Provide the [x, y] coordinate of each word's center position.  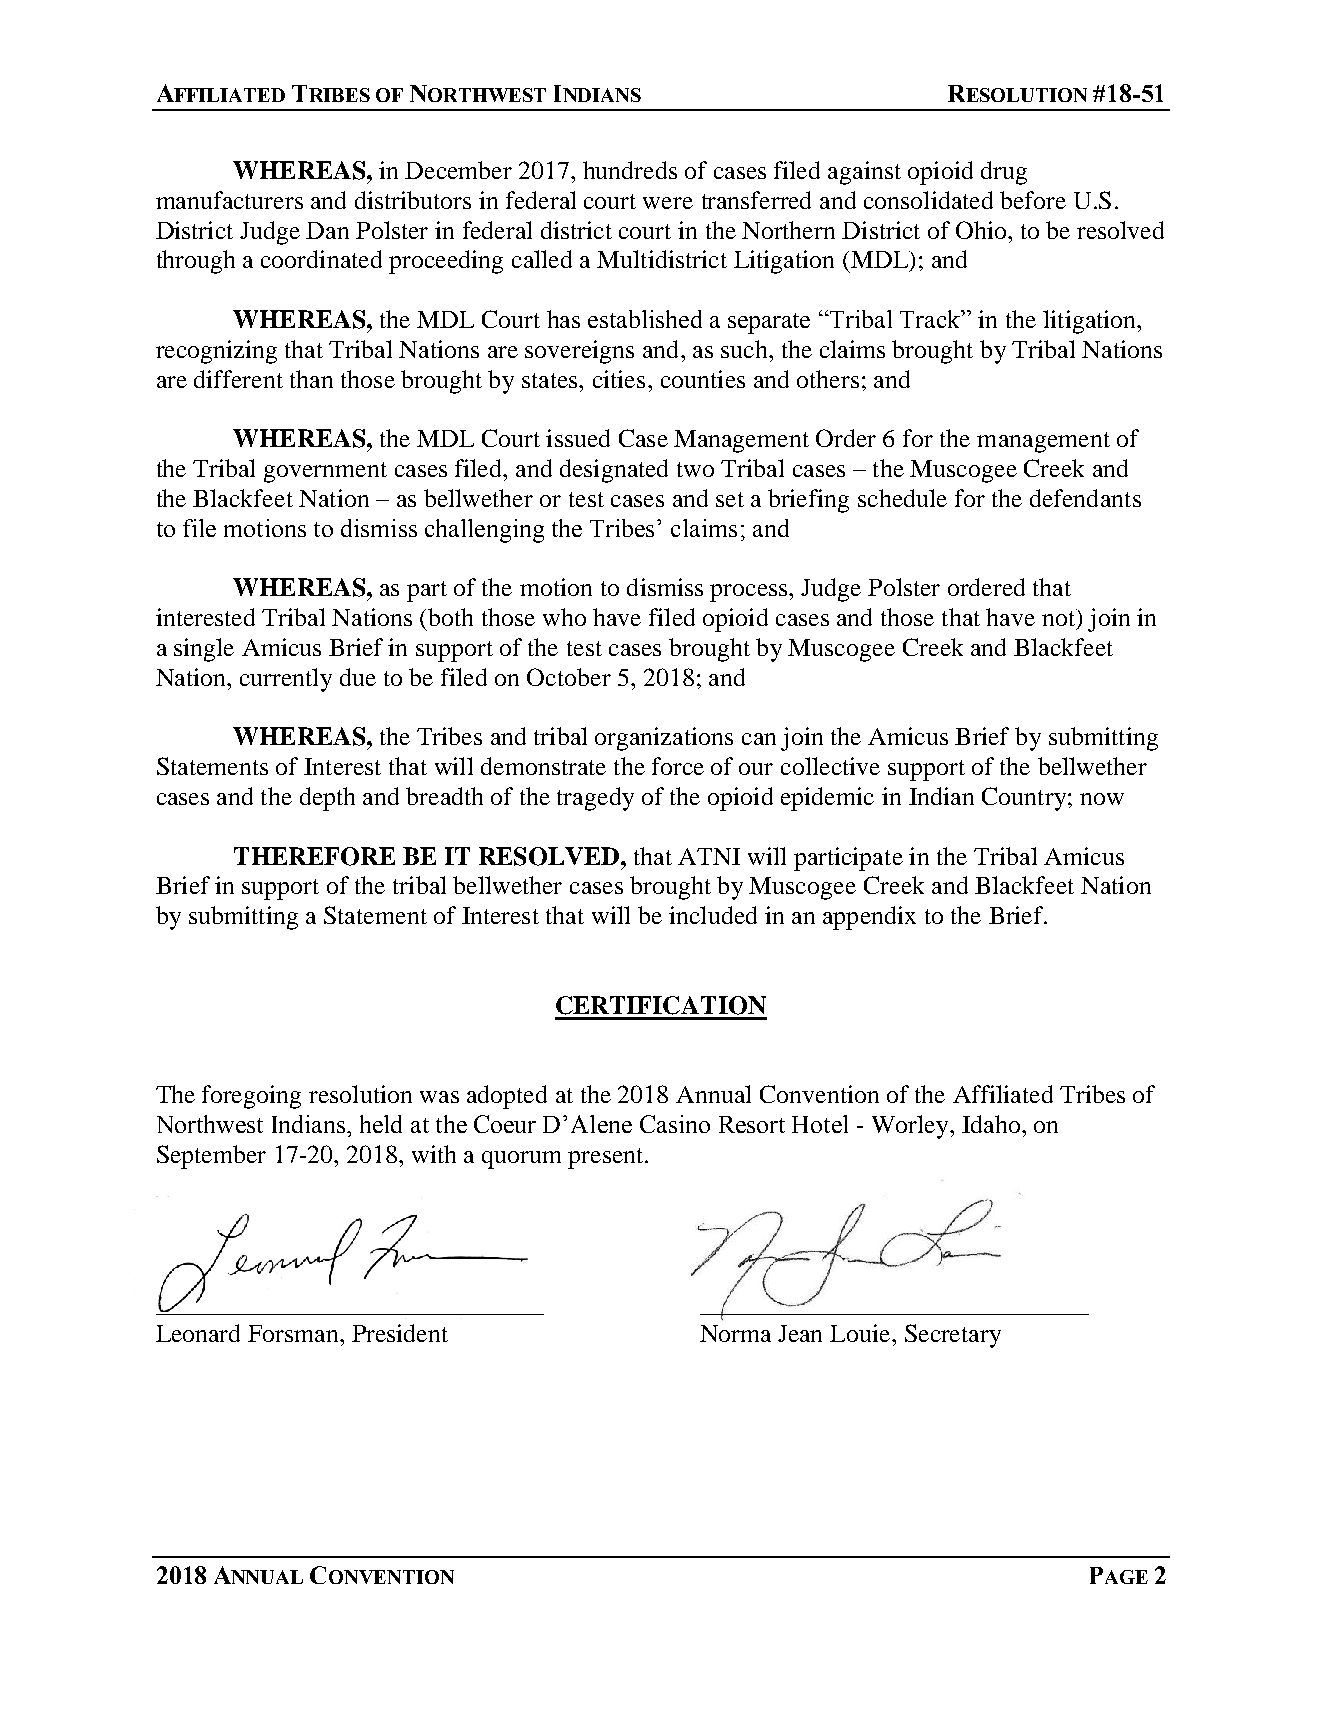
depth [327, 799]
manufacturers [229, 200]
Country [1024, 799]
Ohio [982, 230]
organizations [664, 739]
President [400, 1333]
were [668, 203]
